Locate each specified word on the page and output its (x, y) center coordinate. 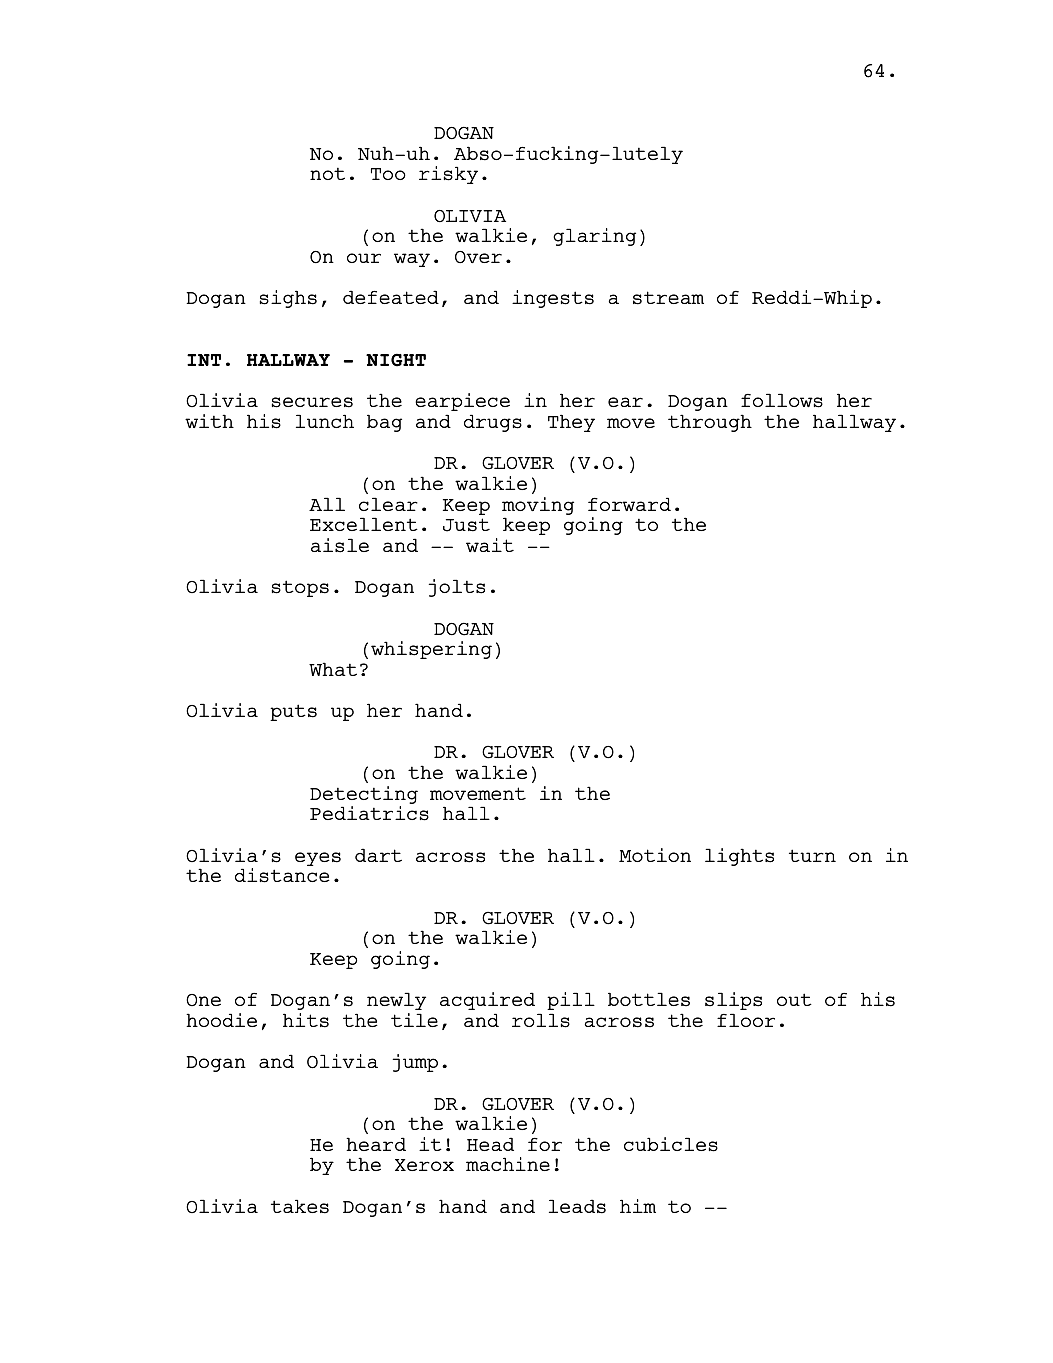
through (710, 423)
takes (300, 1206)
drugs (493, 423)
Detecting (364, 796)
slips (733, 1001)
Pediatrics (369, 813)
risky (448, 175)
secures (312, 402)
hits (306, 1020)
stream (668, 298)
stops (300, 588)
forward (629, 504)
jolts (457, 588)
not (327, 174)
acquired (487, 1001)
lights (739, 857)
